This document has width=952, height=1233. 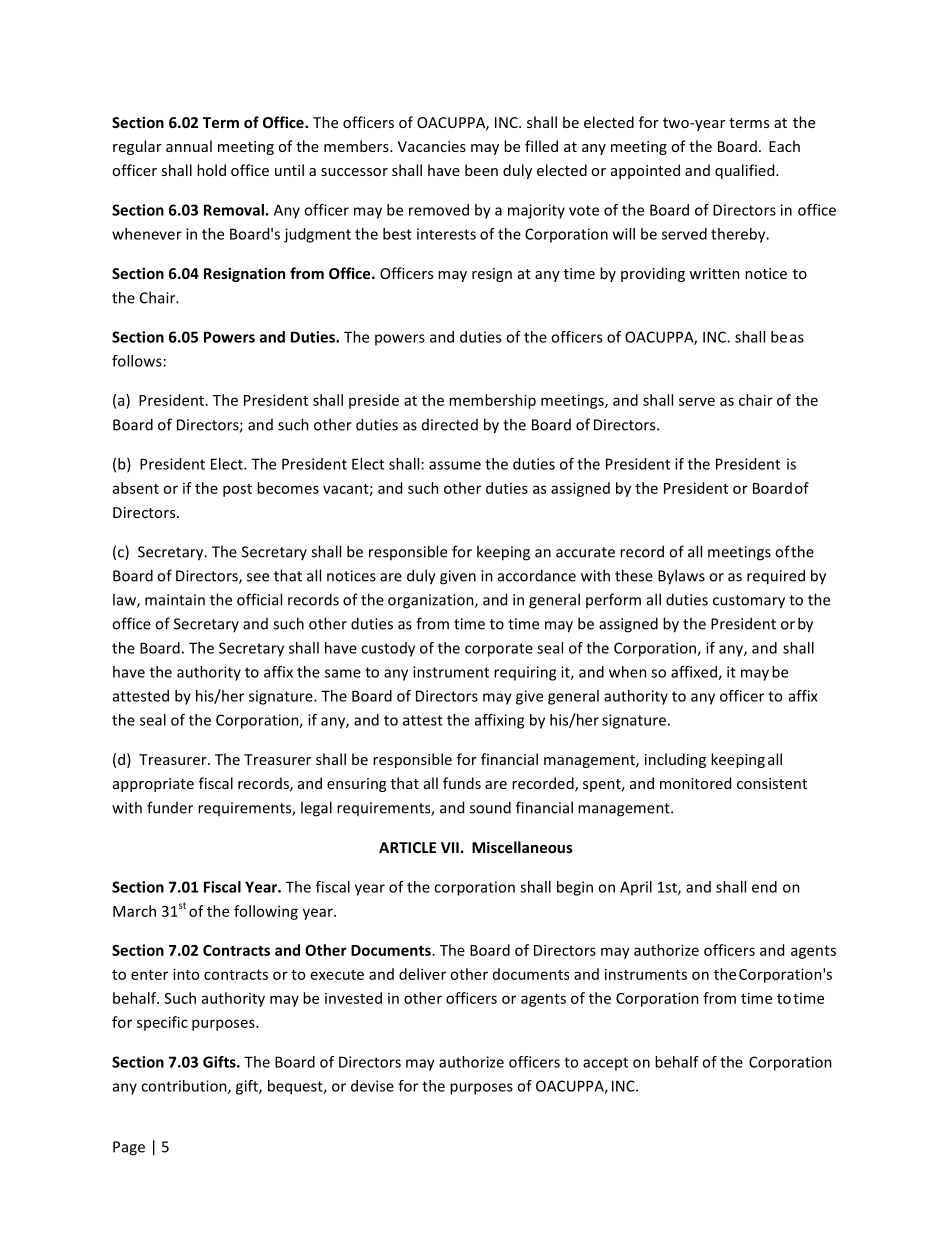 I want to click on following, so click(x=266, y=912).
